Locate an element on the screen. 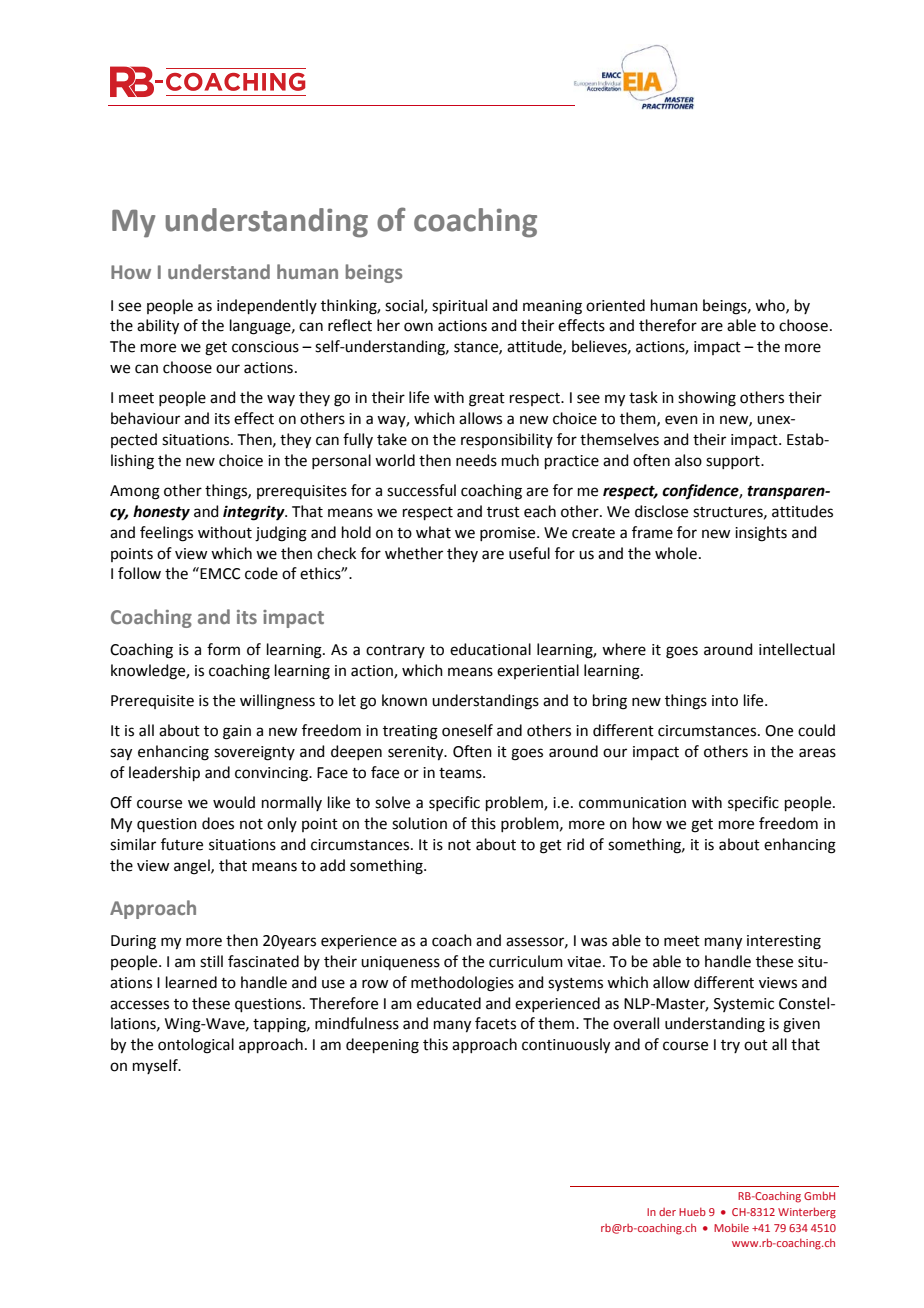  ontological is located at coordinates (196, 1046).
